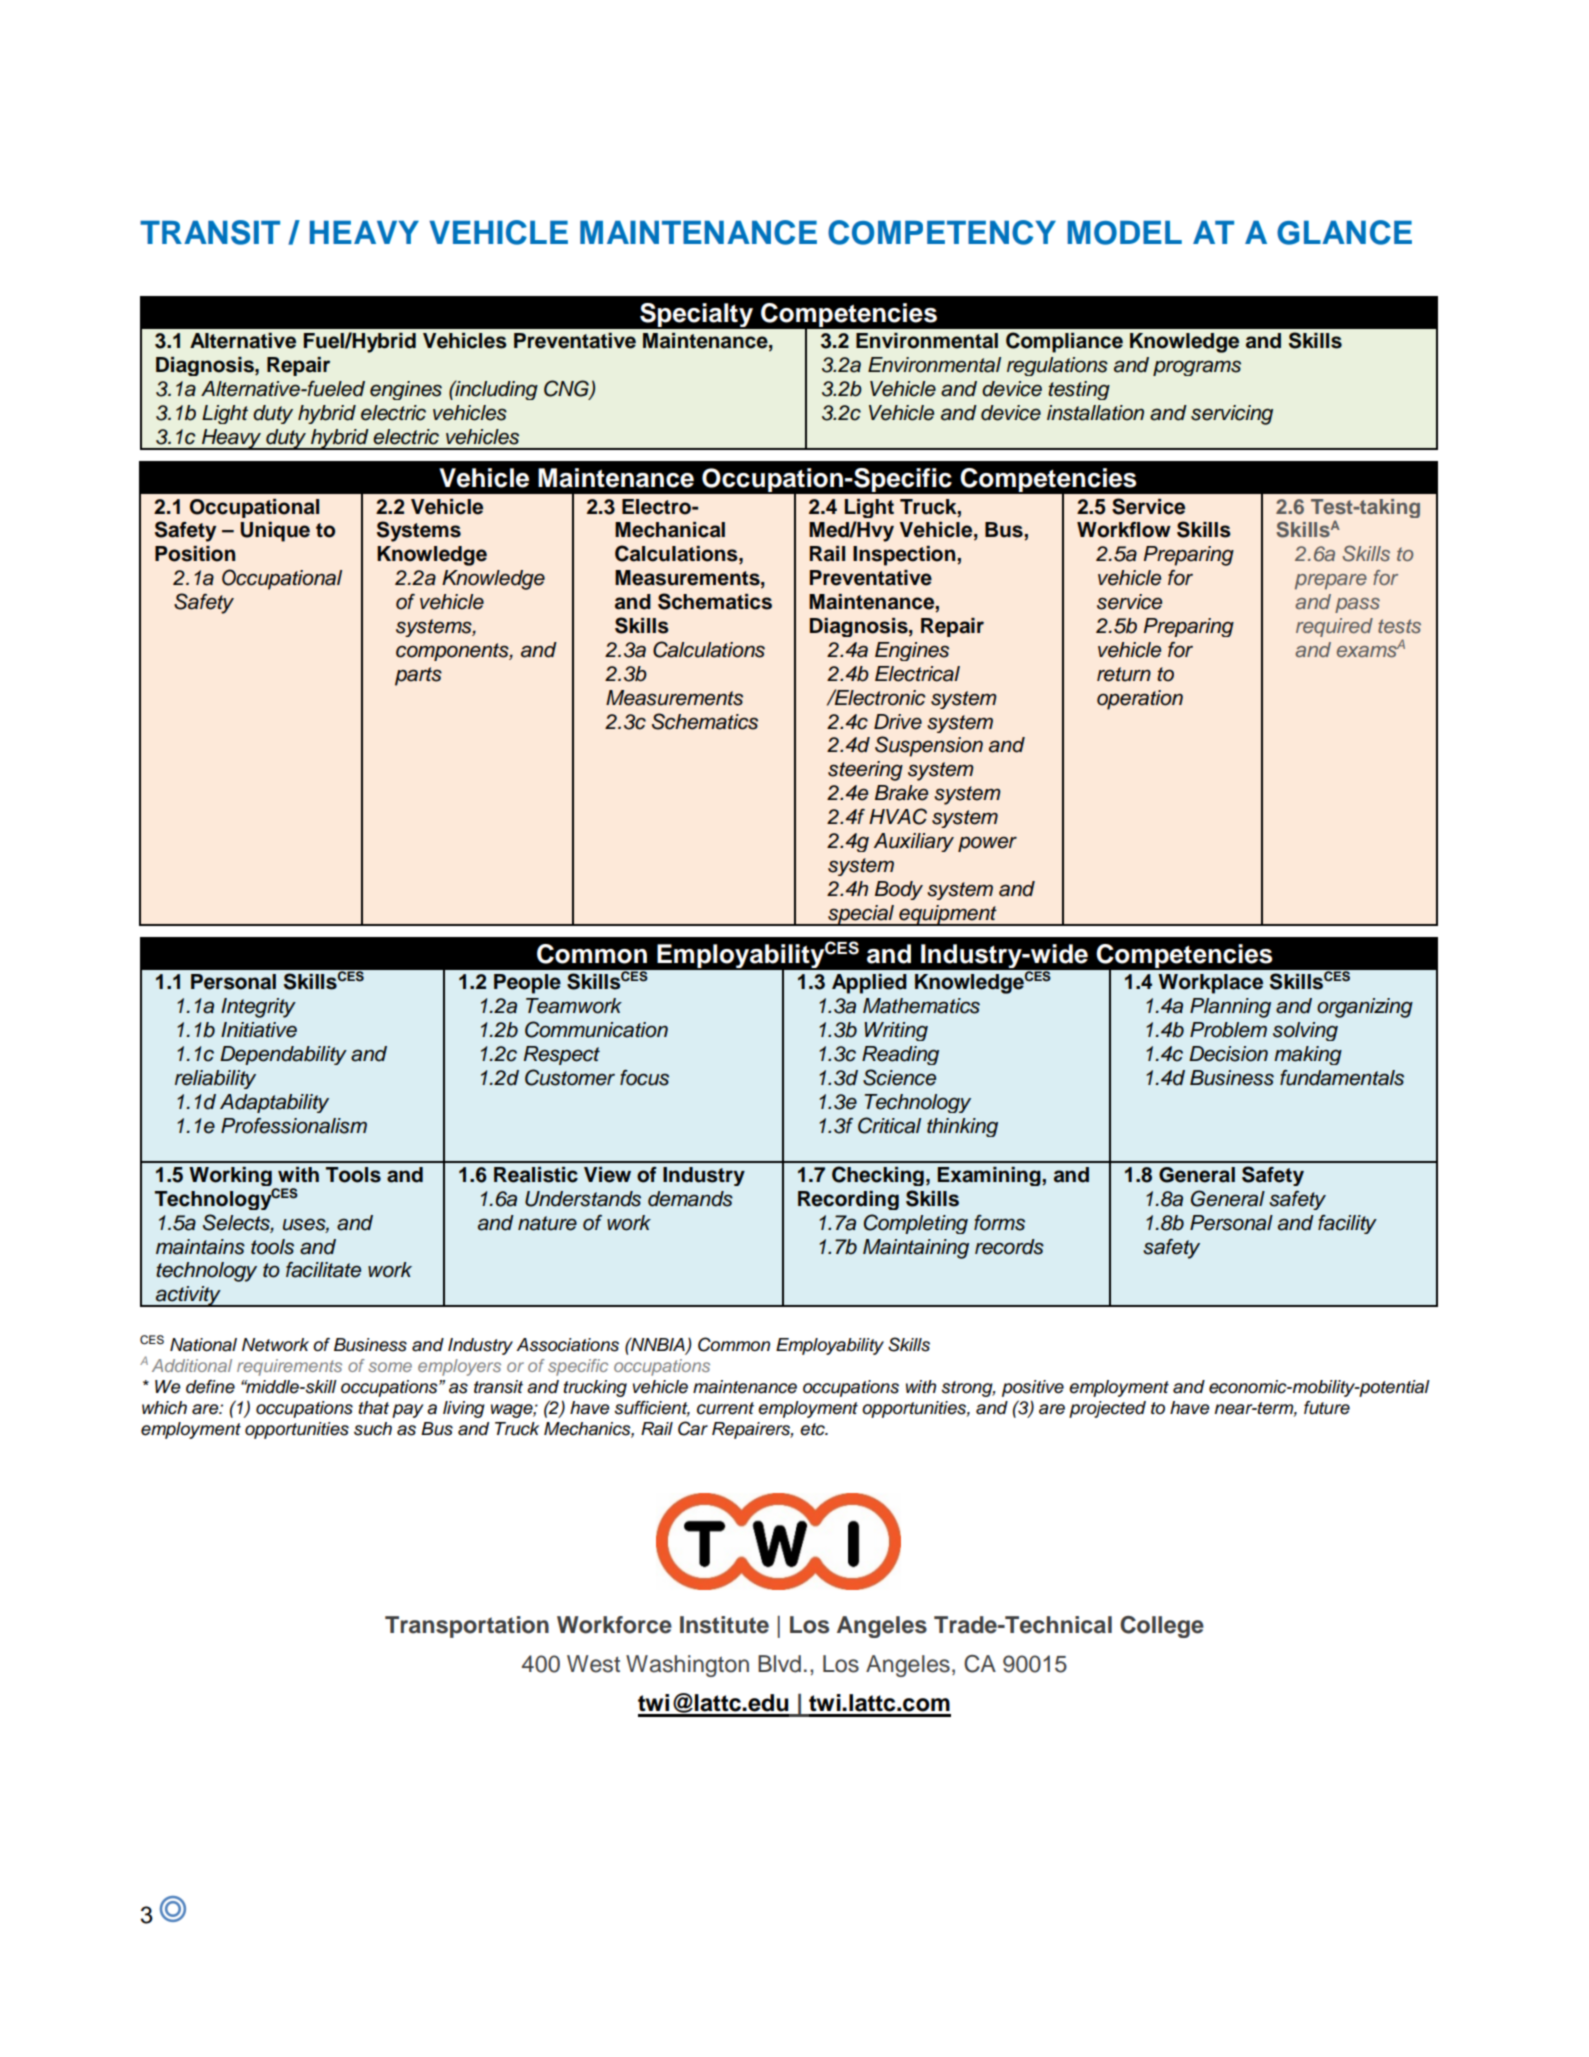 The image size is (1589, 2057). I want to click on facilitate, so click(323, 1270).
